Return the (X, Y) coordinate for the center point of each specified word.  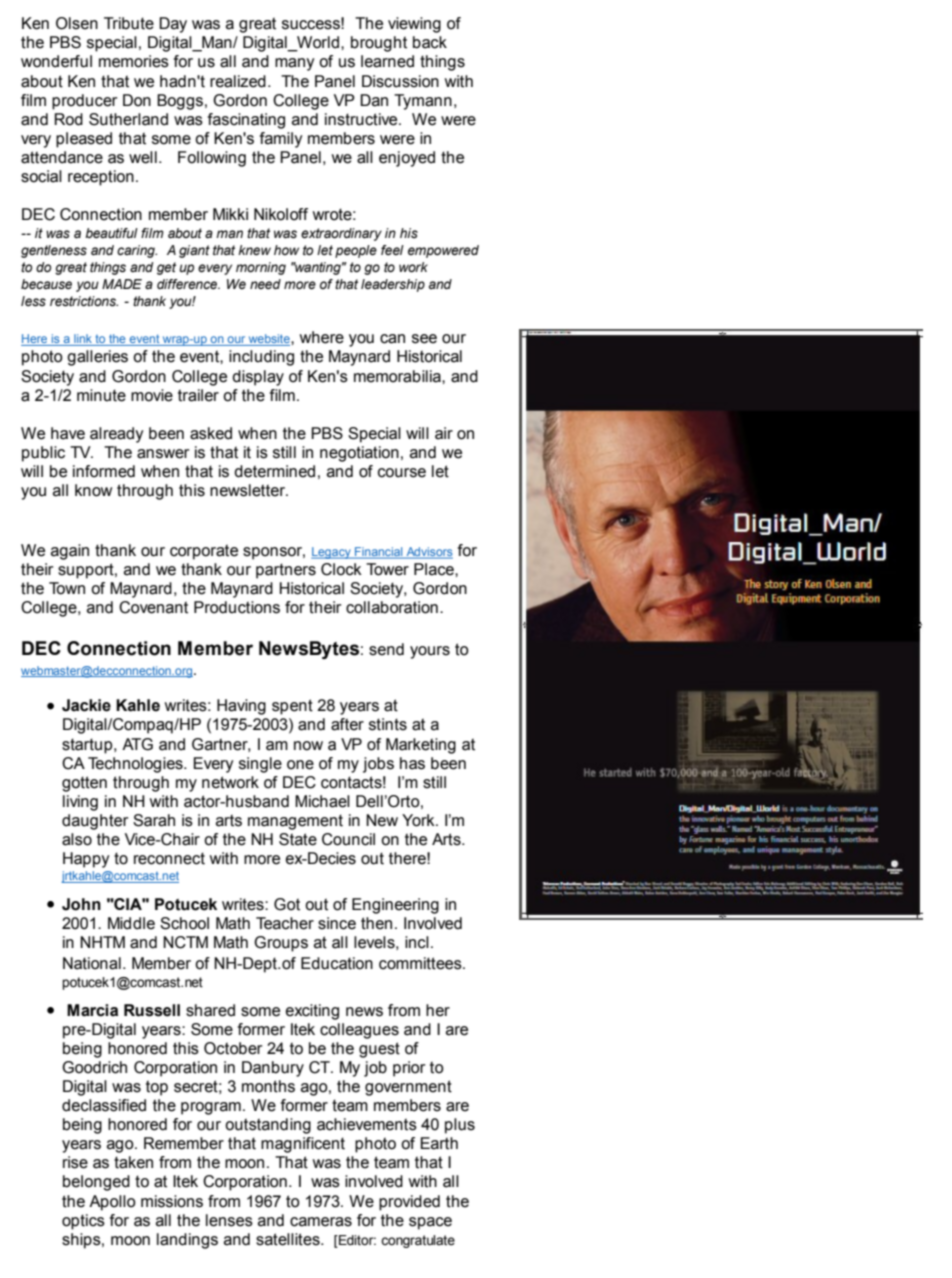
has (412, 763)
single (260, 765)
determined (274, 471)
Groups (281, 944)
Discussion (400, 81)
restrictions (84, 301)
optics (83, 1222)
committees (421, 963)
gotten (84, 784)
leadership (393, 285)
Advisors (428, 553)
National (92, 963)
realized (238, 81)
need (265, 284)
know (93, 490)
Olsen (77, 23)
